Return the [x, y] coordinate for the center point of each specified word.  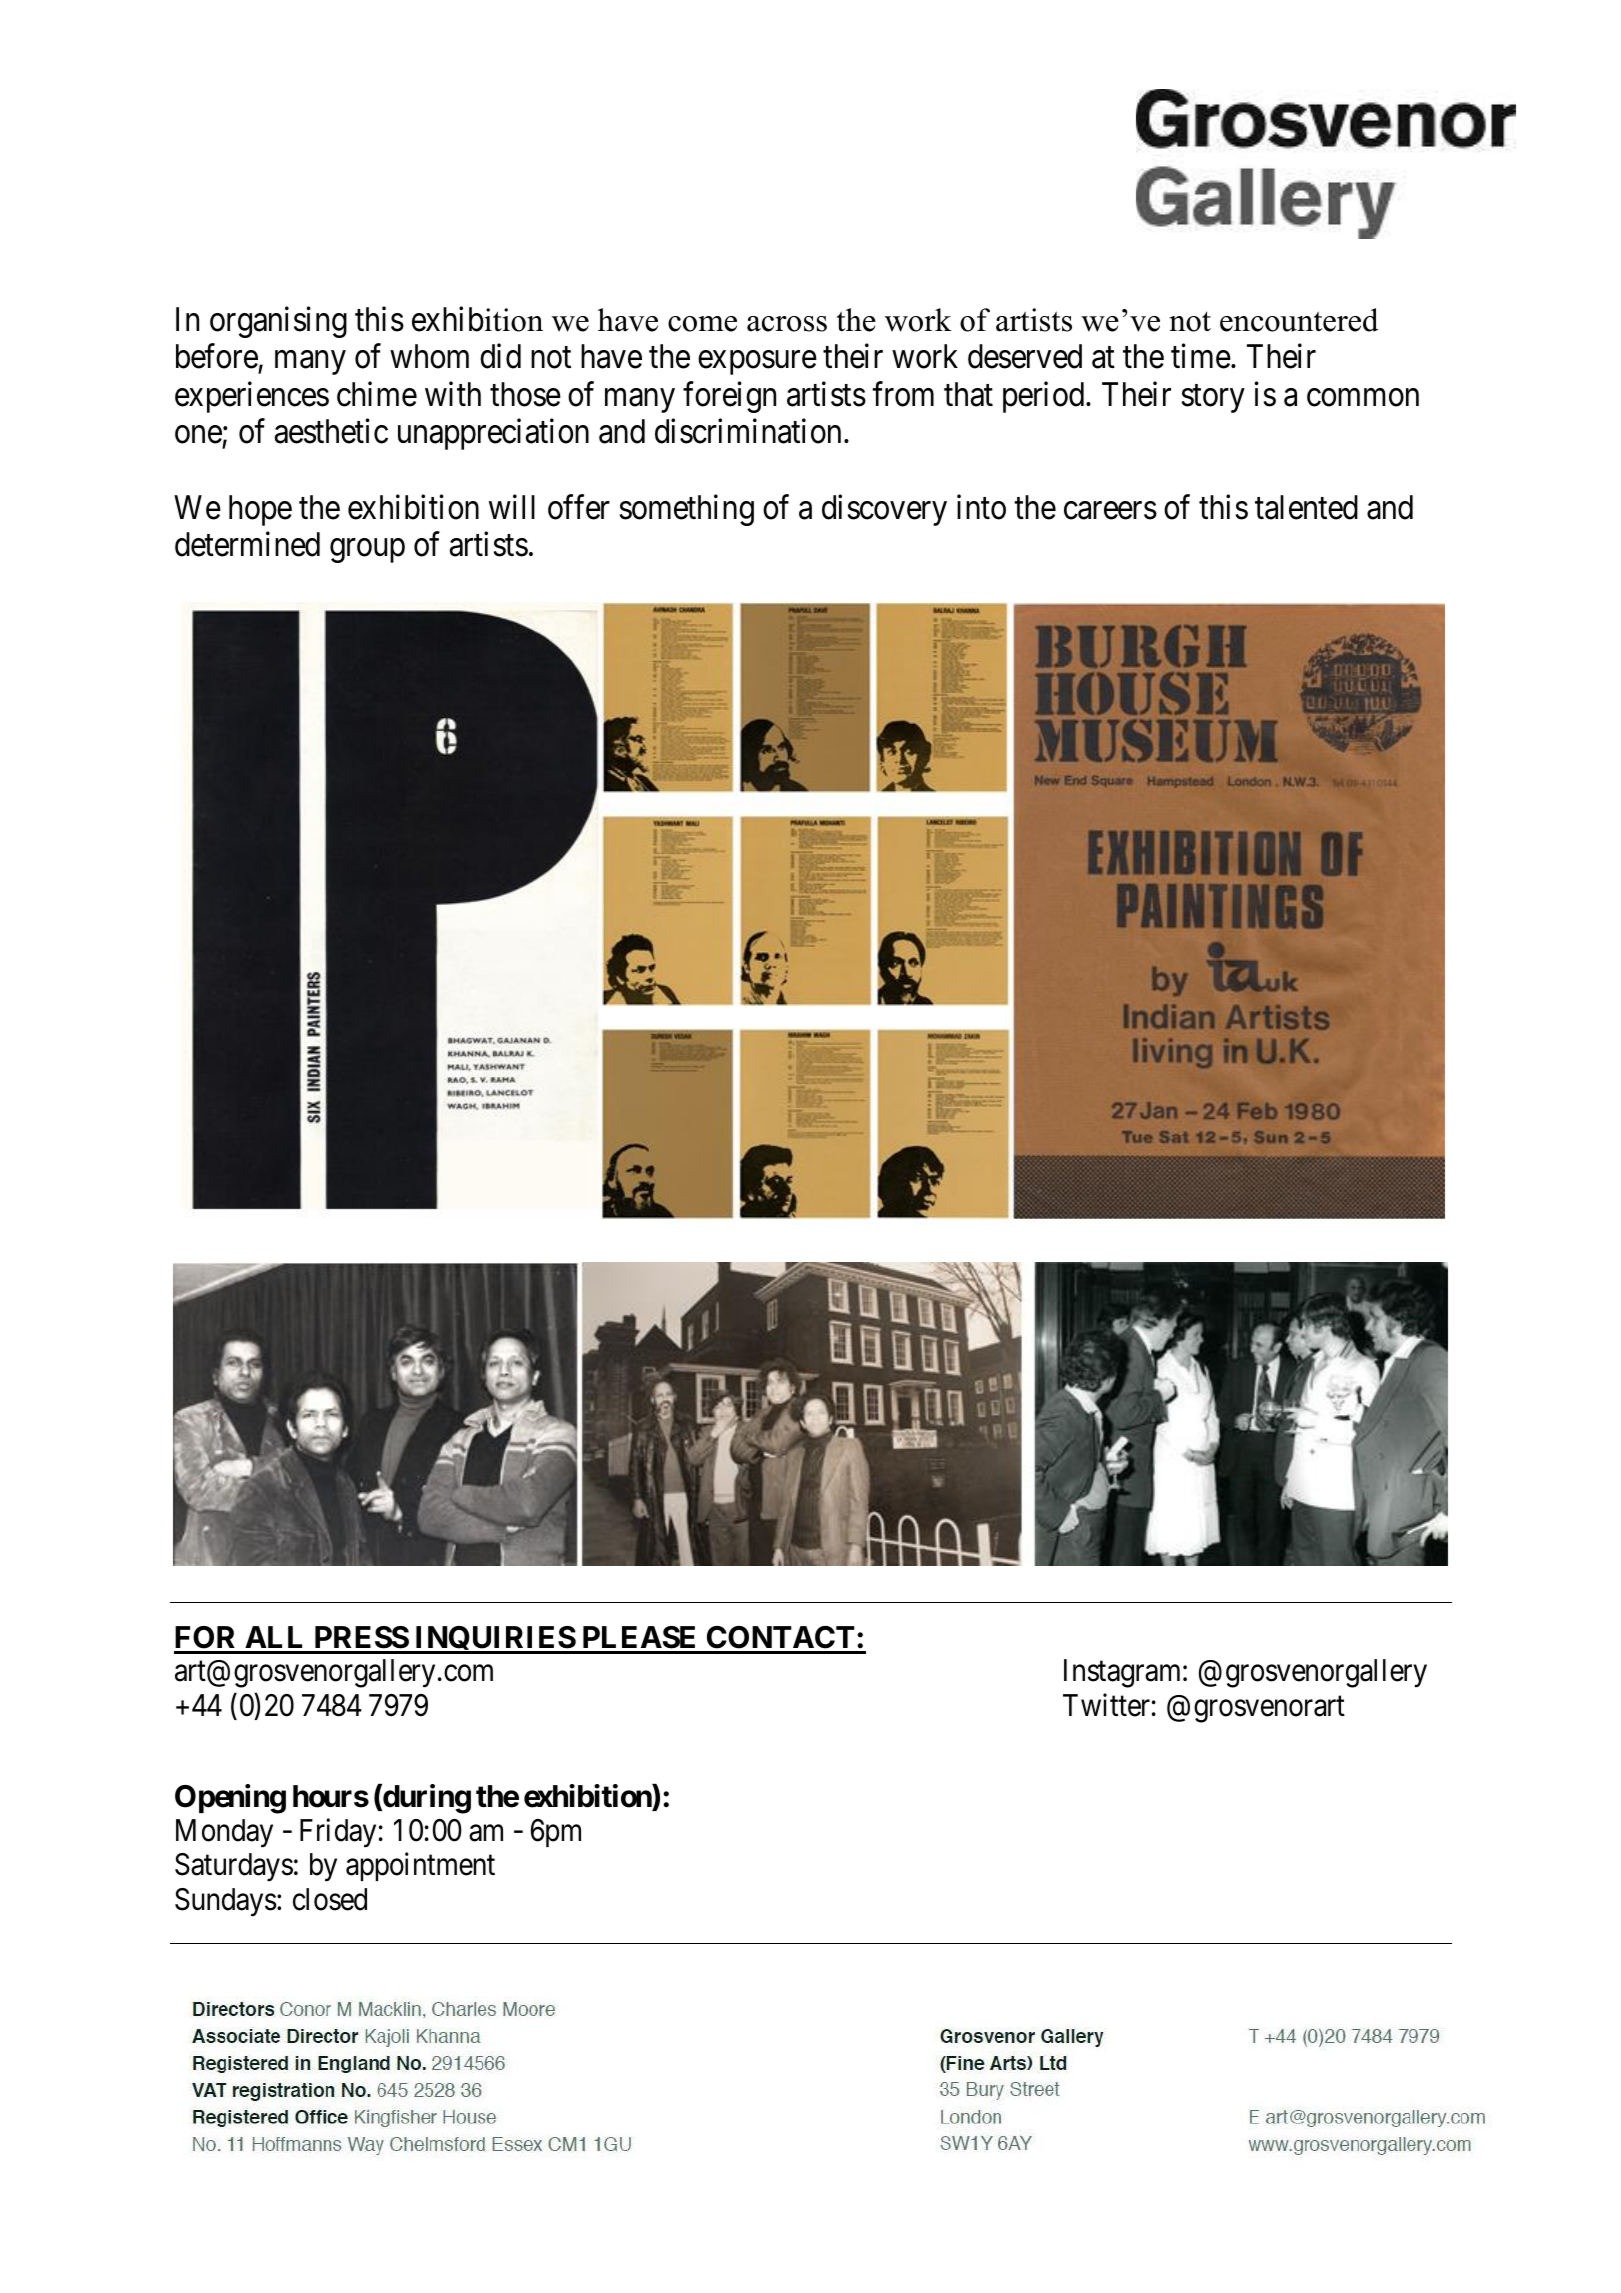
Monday [224, 1833]
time [1201, 356]
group [367, 551]
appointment [420, 1867]
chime [377, 394]
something [687, 510]
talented [1306, 507]
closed [330, 1899]
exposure [757, 363]
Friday [338, 1833]
